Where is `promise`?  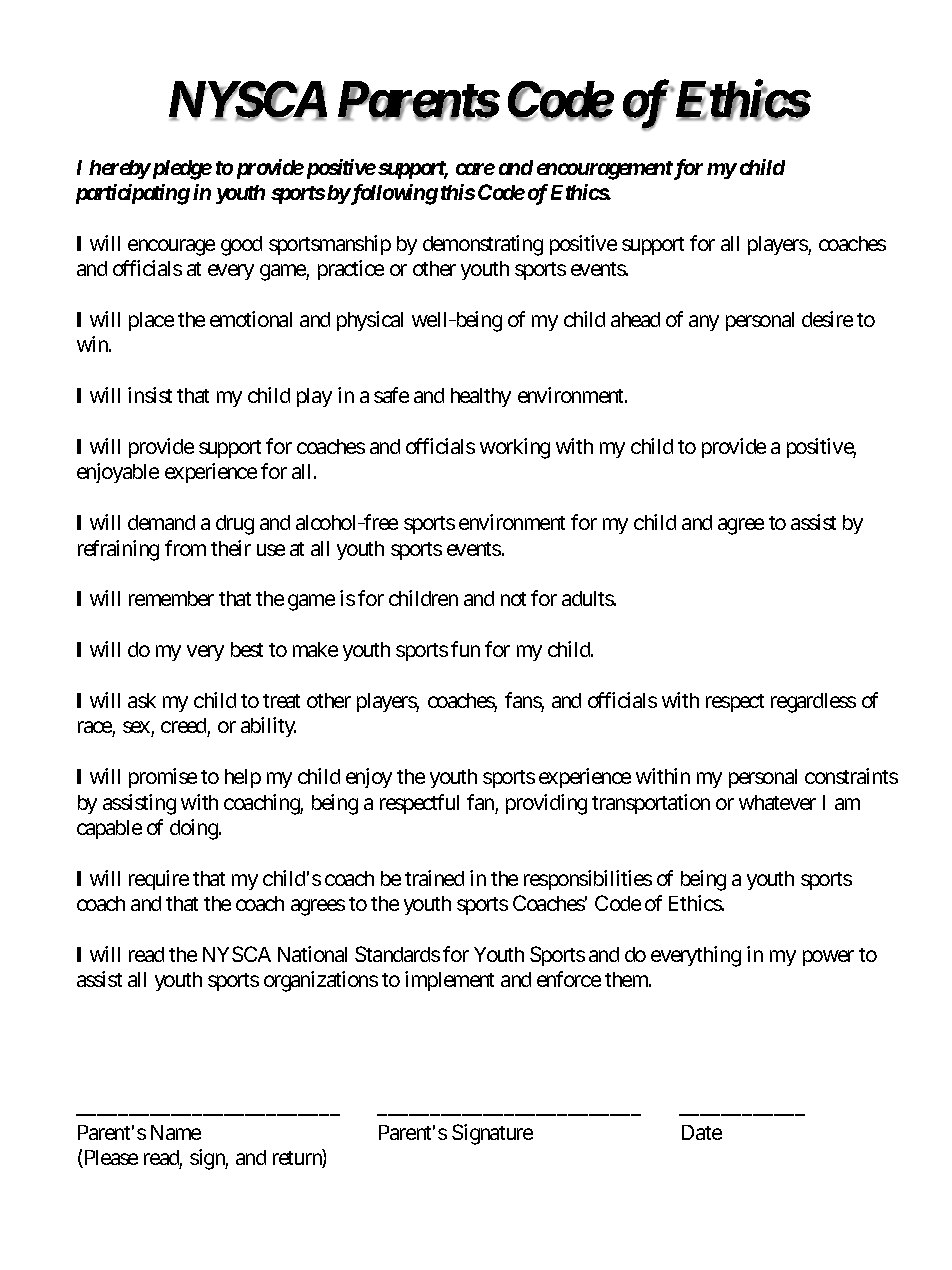 promise is located at coordinates (163, 778).
